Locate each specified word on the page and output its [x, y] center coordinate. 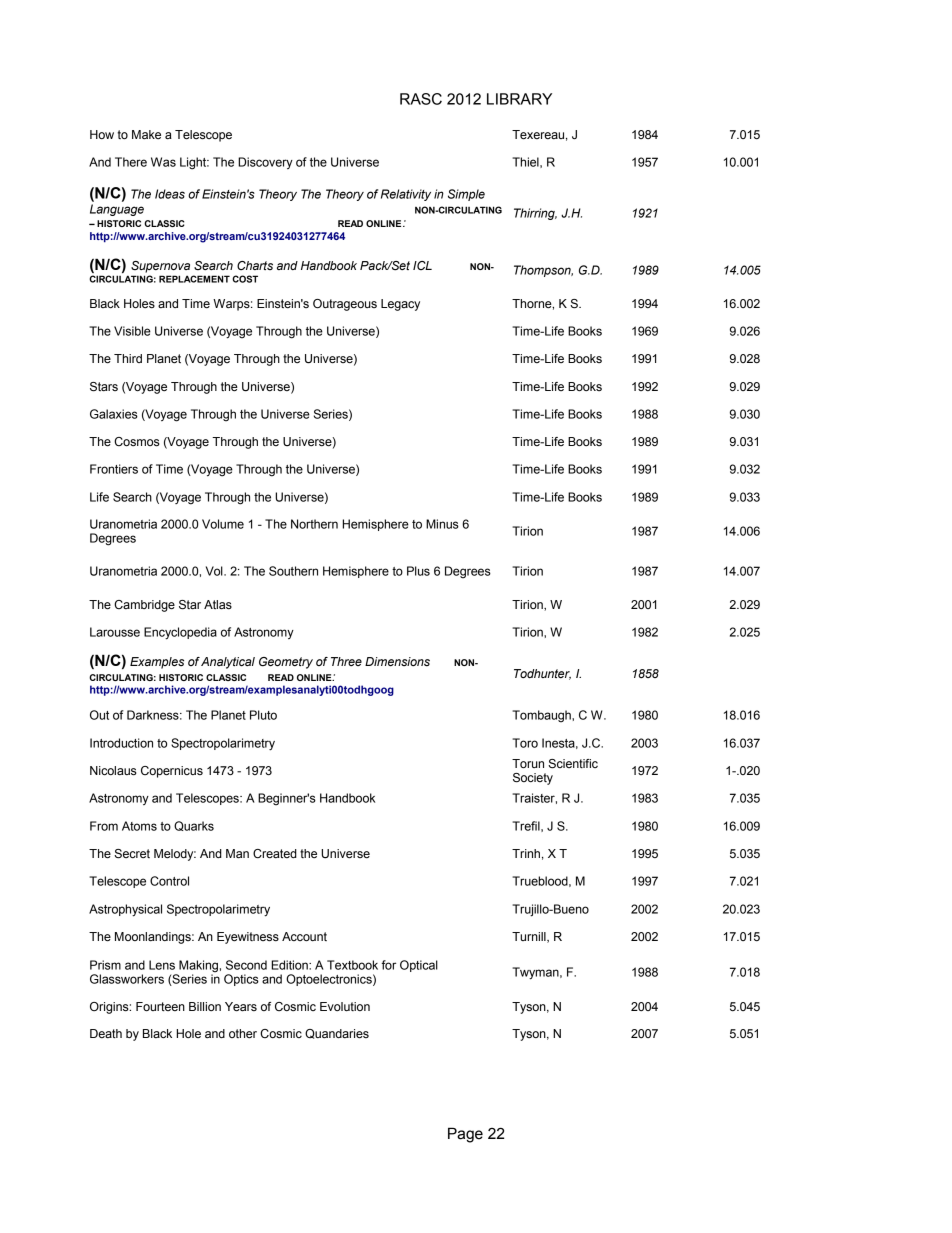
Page [465, 1135]
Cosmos [137, 442]
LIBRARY [519, 99]
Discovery [265, 163]
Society [533, 779]
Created [275, 853]
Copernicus [172, 772]
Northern [314, 524]
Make [146, 134]
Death [106, 1034]
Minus [442, 524]
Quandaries [337, 1034]
